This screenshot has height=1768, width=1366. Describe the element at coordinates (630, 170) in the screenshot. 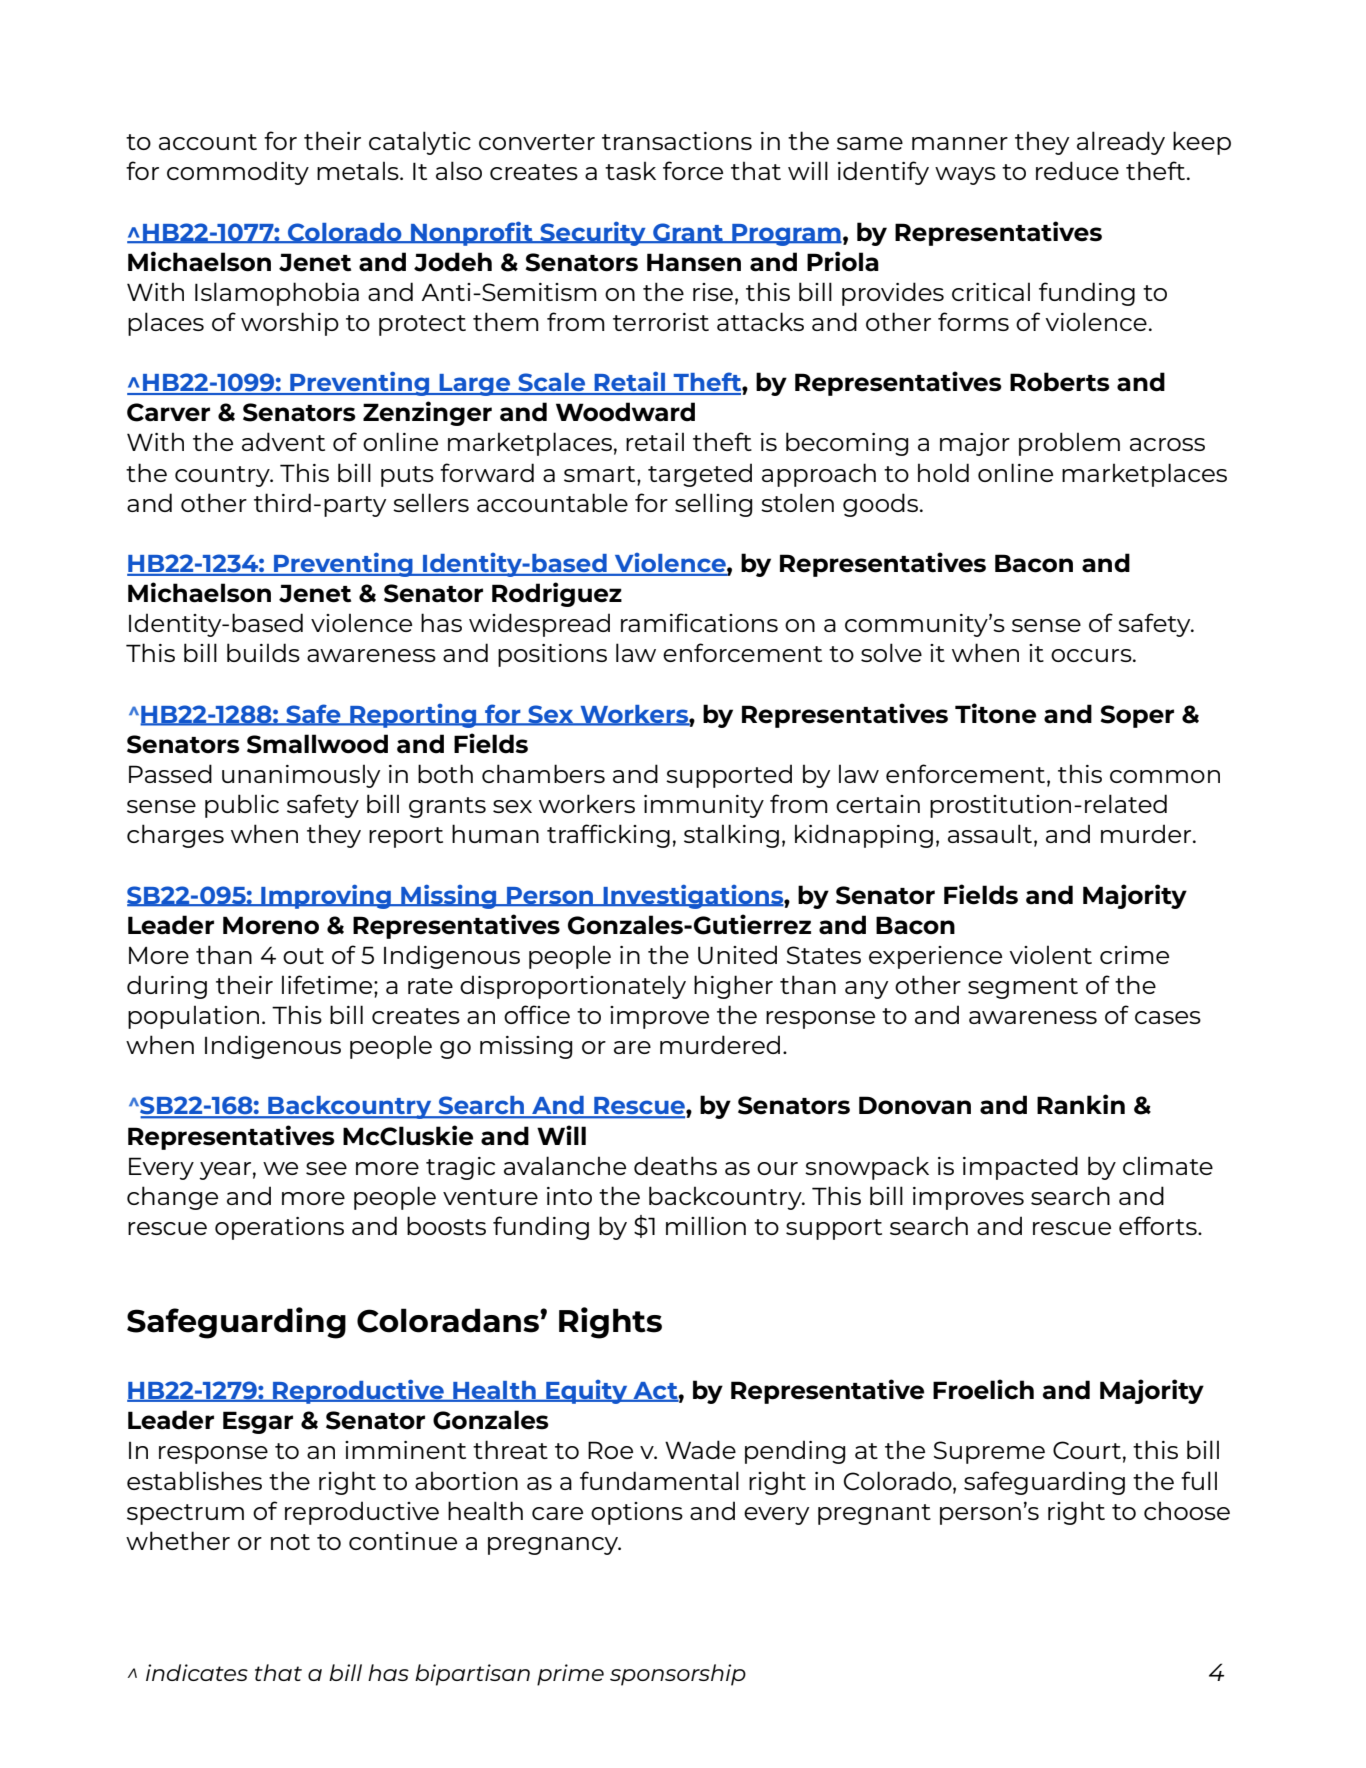

I see `task` at that location.
